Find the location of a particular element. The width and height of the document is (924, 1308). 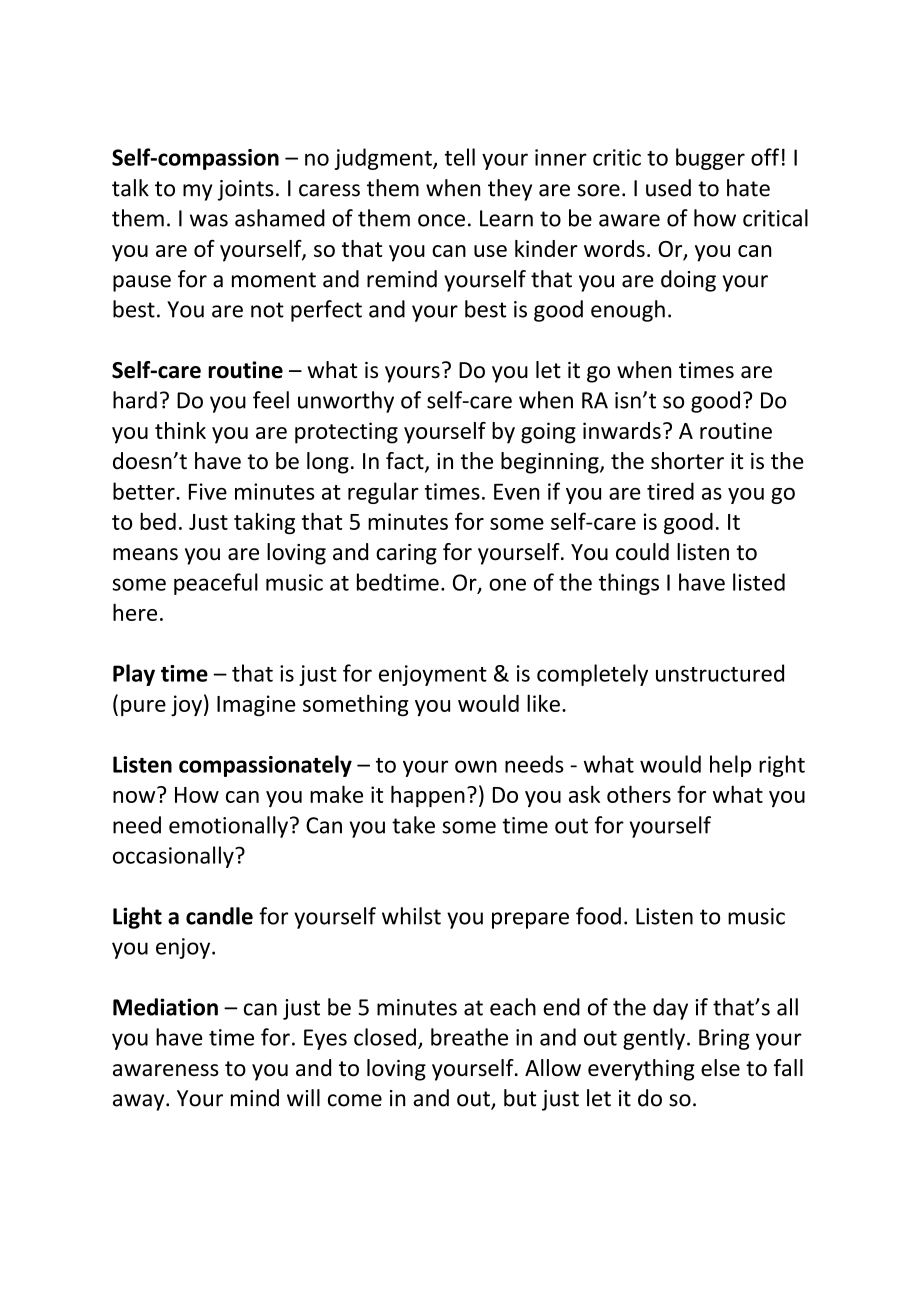

caring is located at coordinates (406, 554).
